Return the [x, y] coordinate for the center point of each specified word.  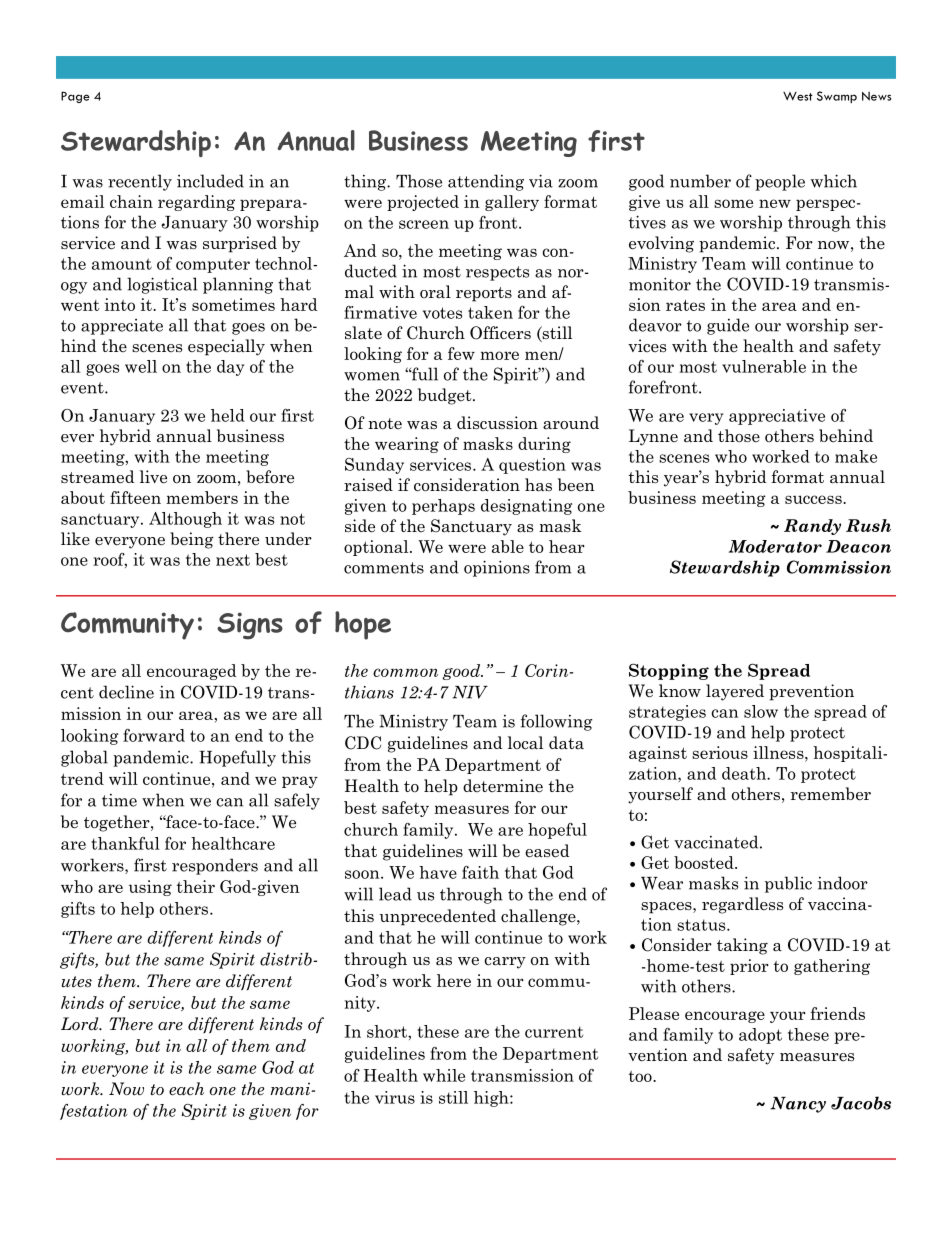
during [544, 445]
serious [720, 752]
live [153, 477]
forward [154, 735]
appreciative [777, 417]
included [210, 181]
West [798, 96]
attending [486, 182]
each [186, 1089]
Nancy [798, 1105]
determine [503, 785]
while [444, 1075]
